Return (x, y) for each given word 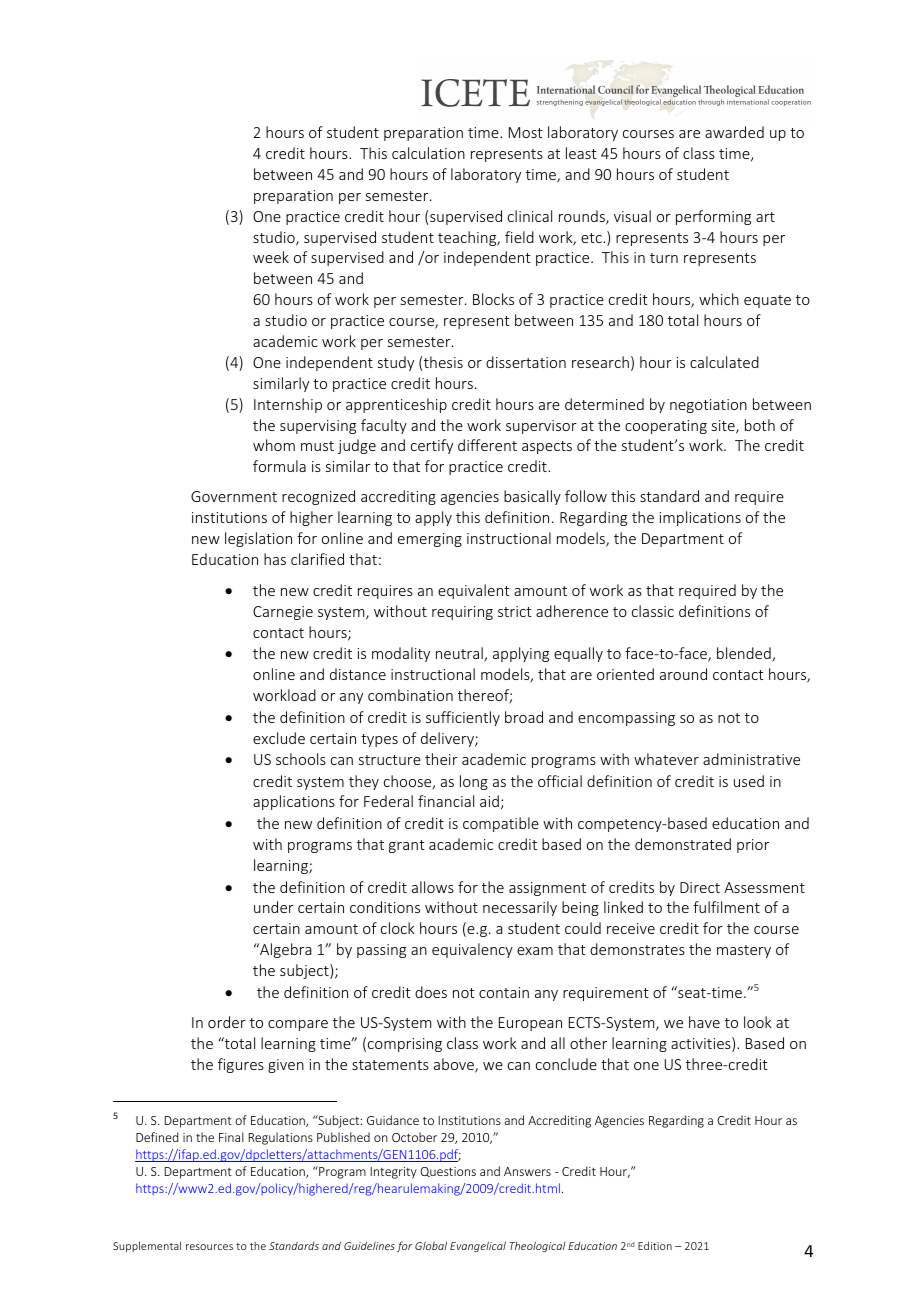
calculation (428, 153)
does (431, 992)
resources (209, 1247)
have (704, 1022)
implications (700, 518)
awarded (734, 132)
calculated (724, 362)
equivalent (474, 591)
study (396, 363)
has (275, 559)
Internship (288, 405)
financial (446, 801)
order (227, 1022)
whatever (666, 759)
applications (294, 802)
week (271, 257)
